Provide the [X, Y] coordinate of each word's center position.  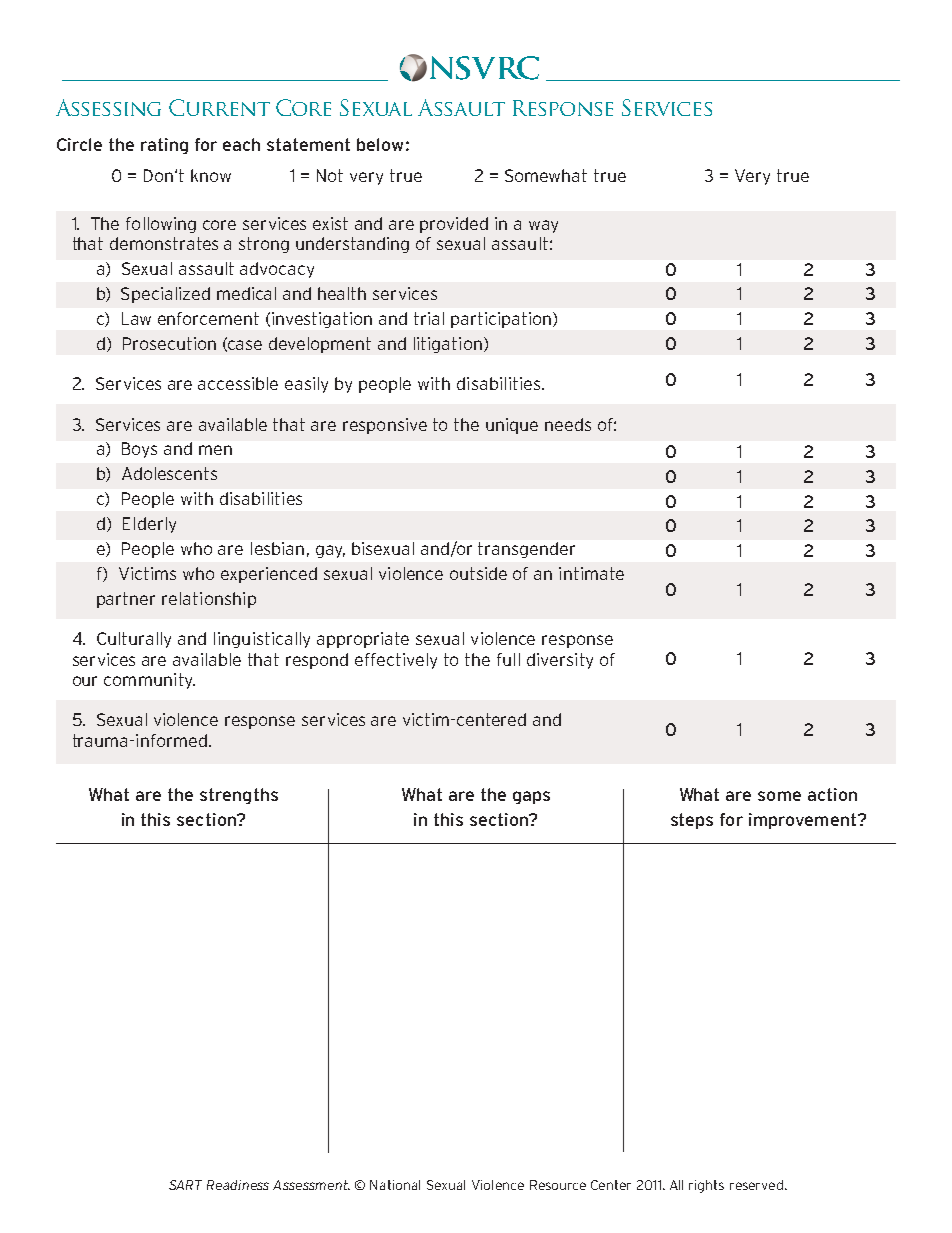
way [543, 226]
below [380, 144]
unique [512, 426]
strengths [239, 796]
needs [568, 424]
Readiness [238, 1185]
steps [692, 821]
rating [164, 146]
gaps [531, 797]
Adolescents [169, 473]
